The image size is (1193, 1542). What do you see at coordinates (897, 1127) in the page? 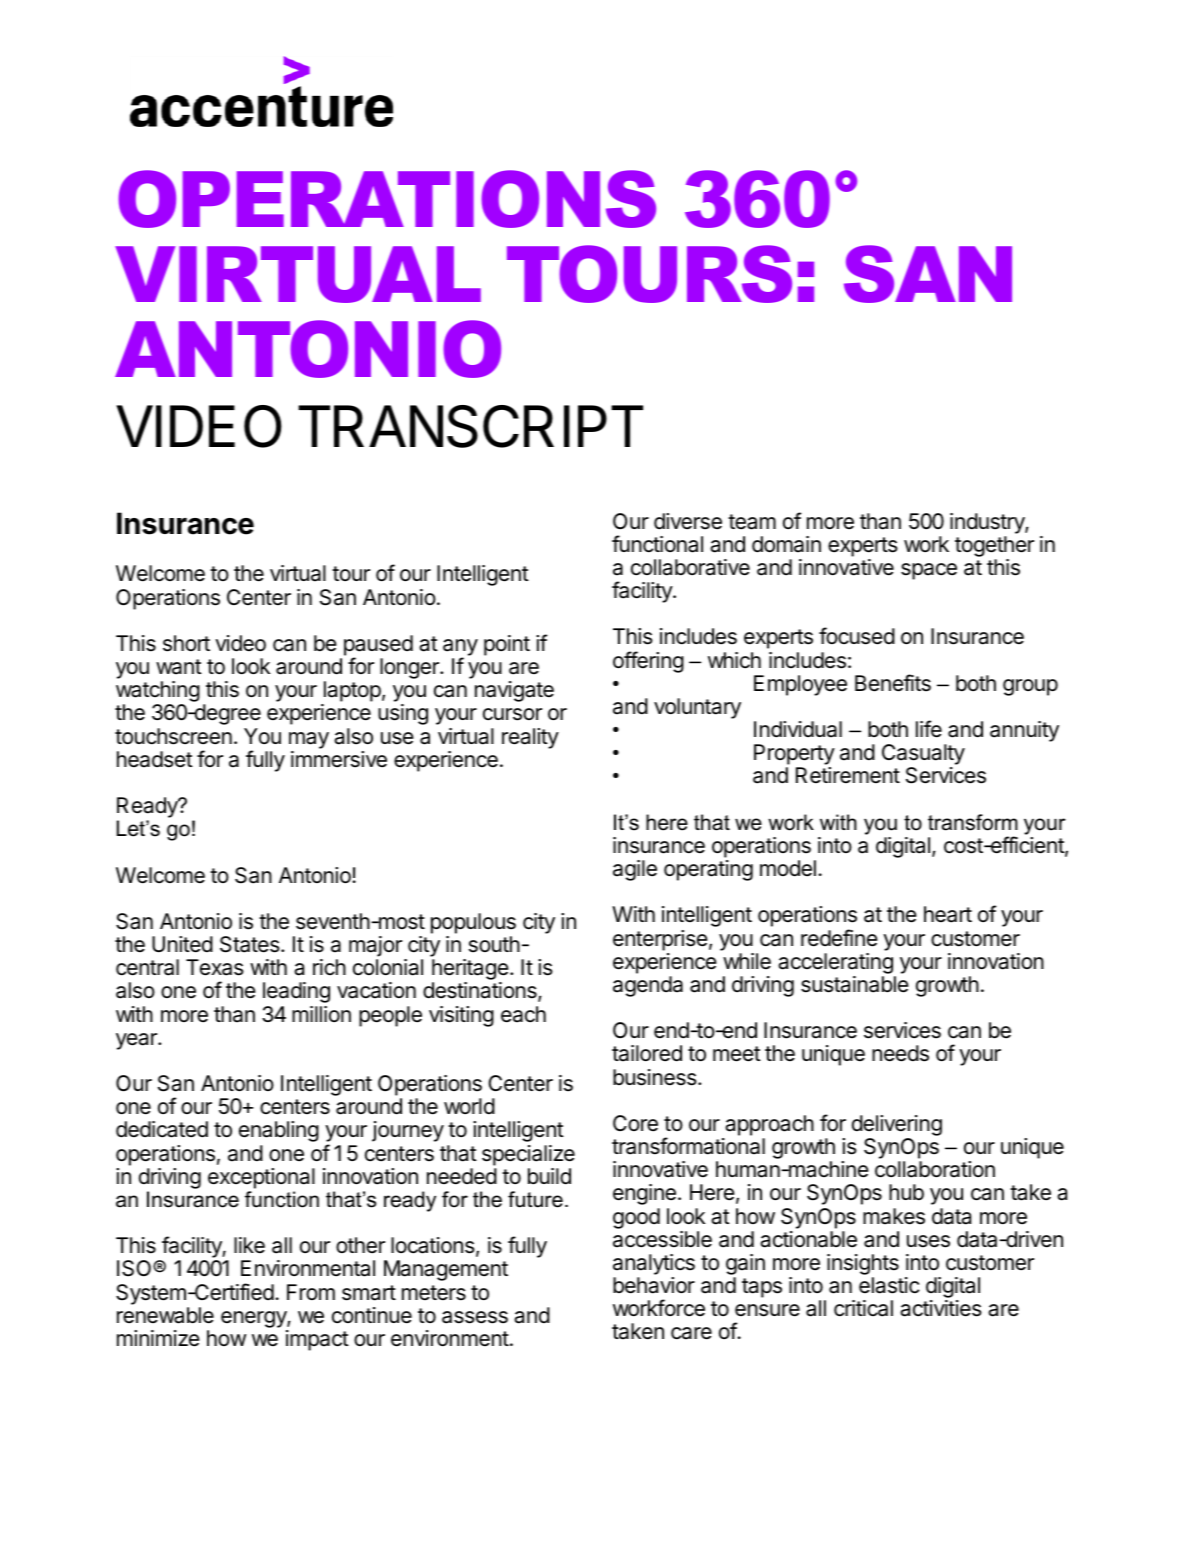
I see `delivering` at bounding box center [897, 1127].
